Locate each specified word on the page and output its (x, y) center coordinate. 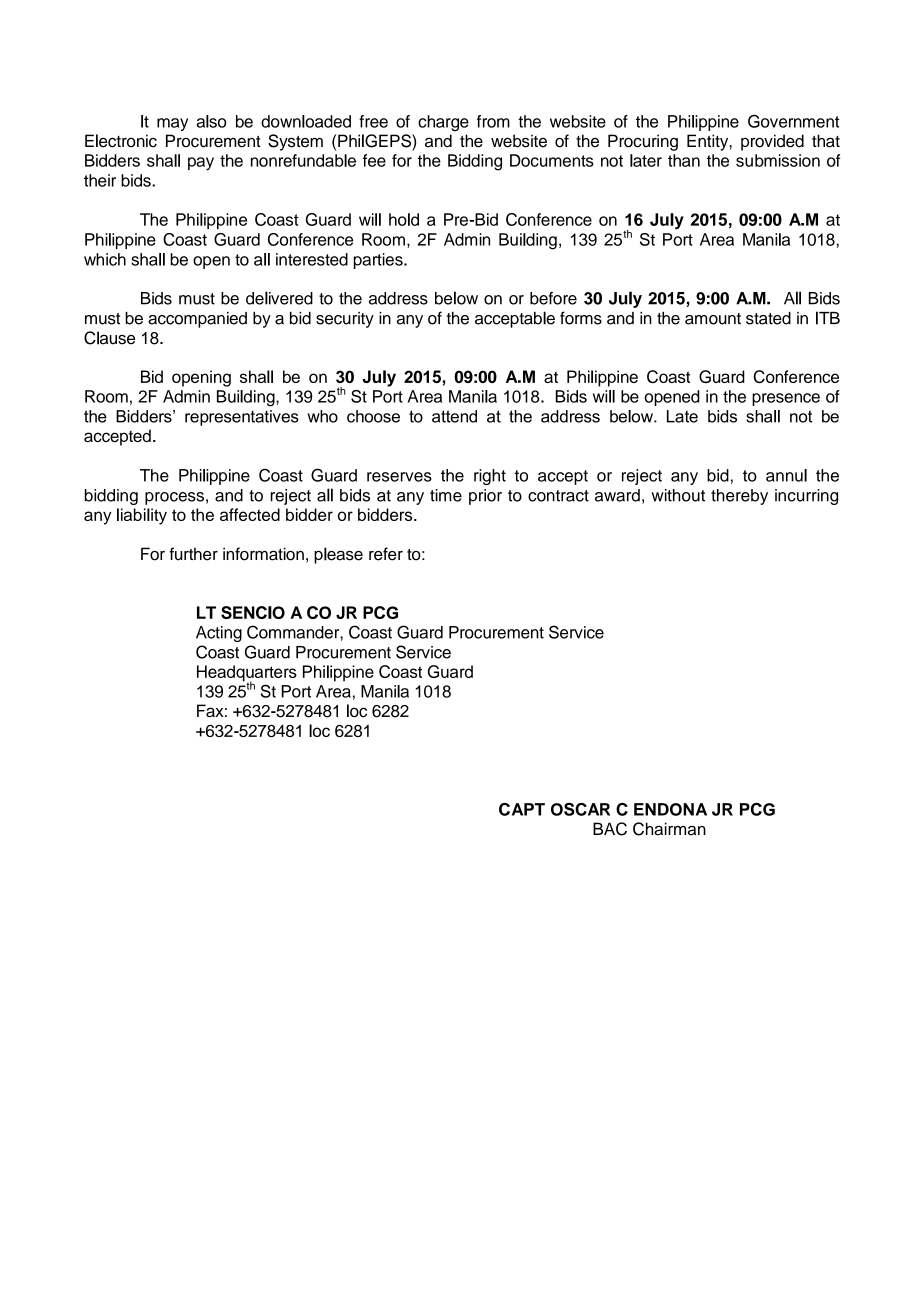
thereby (739, 497)
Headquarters (247, 674)
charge (443, 123)
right (490, 477)
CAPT (522, 809)
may (172, 124)
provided (772, 142)
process (174, 498)
